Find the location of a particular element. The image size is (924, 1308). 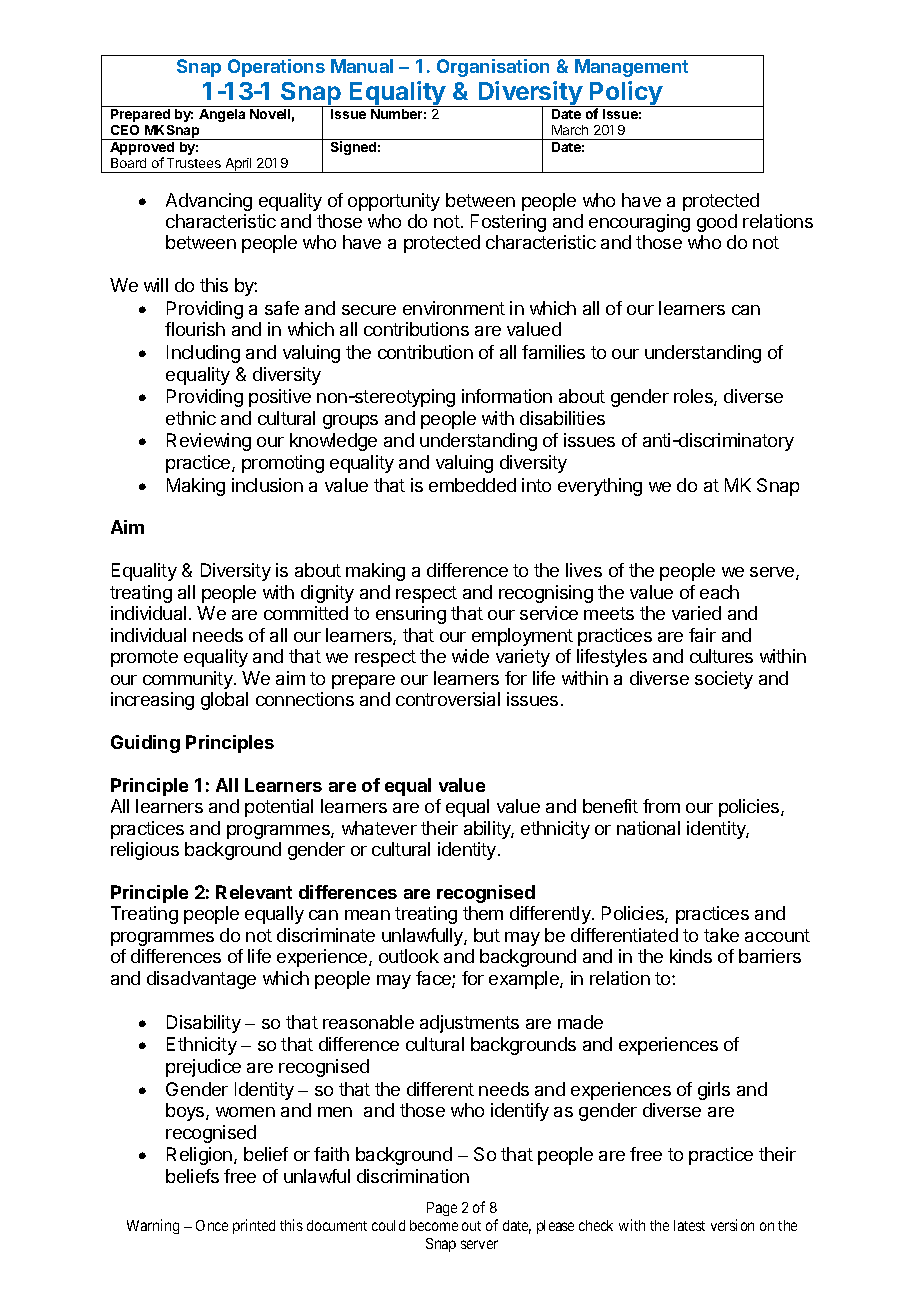

Once is located at coordinates (212, 1225).
